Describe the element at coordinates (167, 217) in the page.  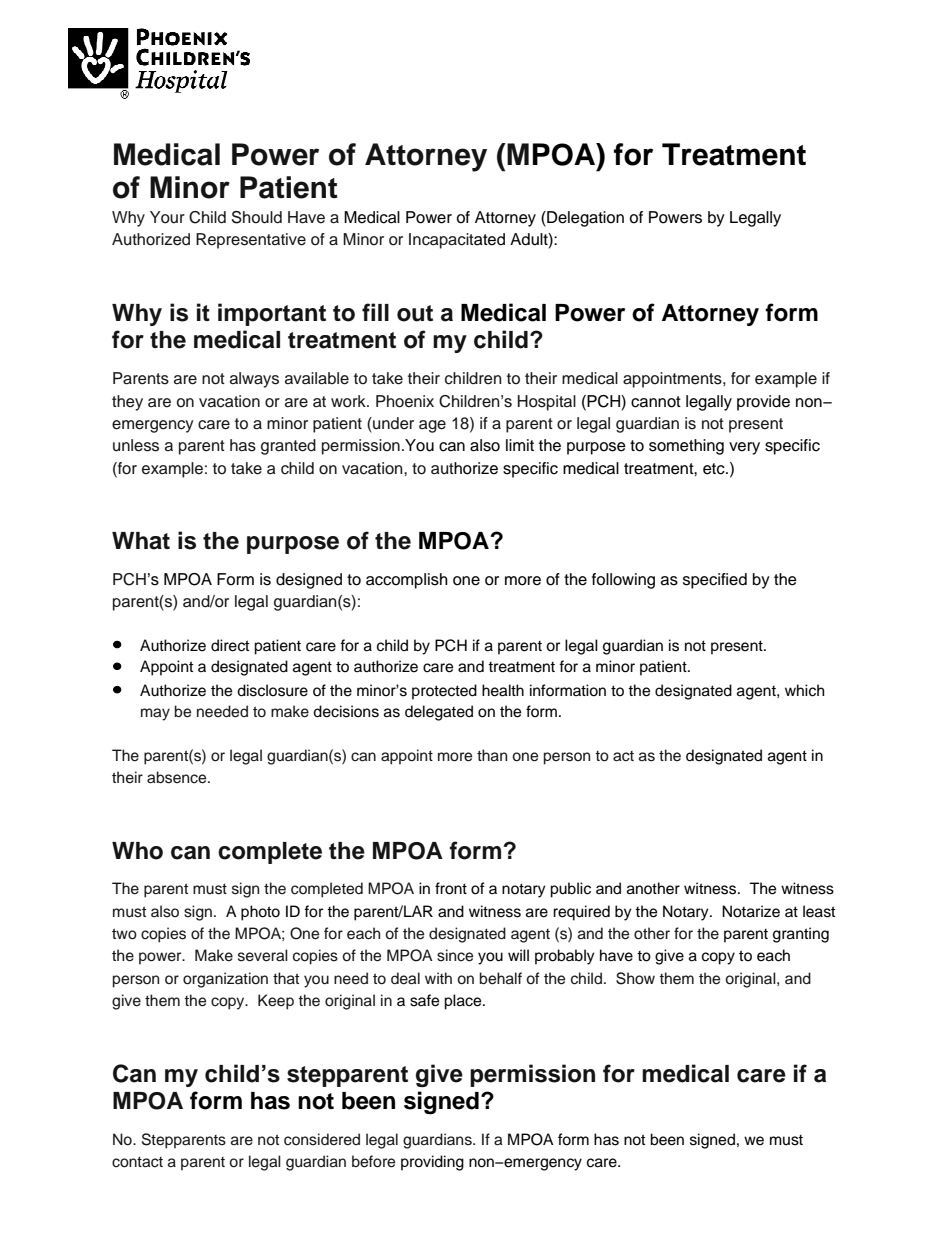
I see `Your` at that location.
